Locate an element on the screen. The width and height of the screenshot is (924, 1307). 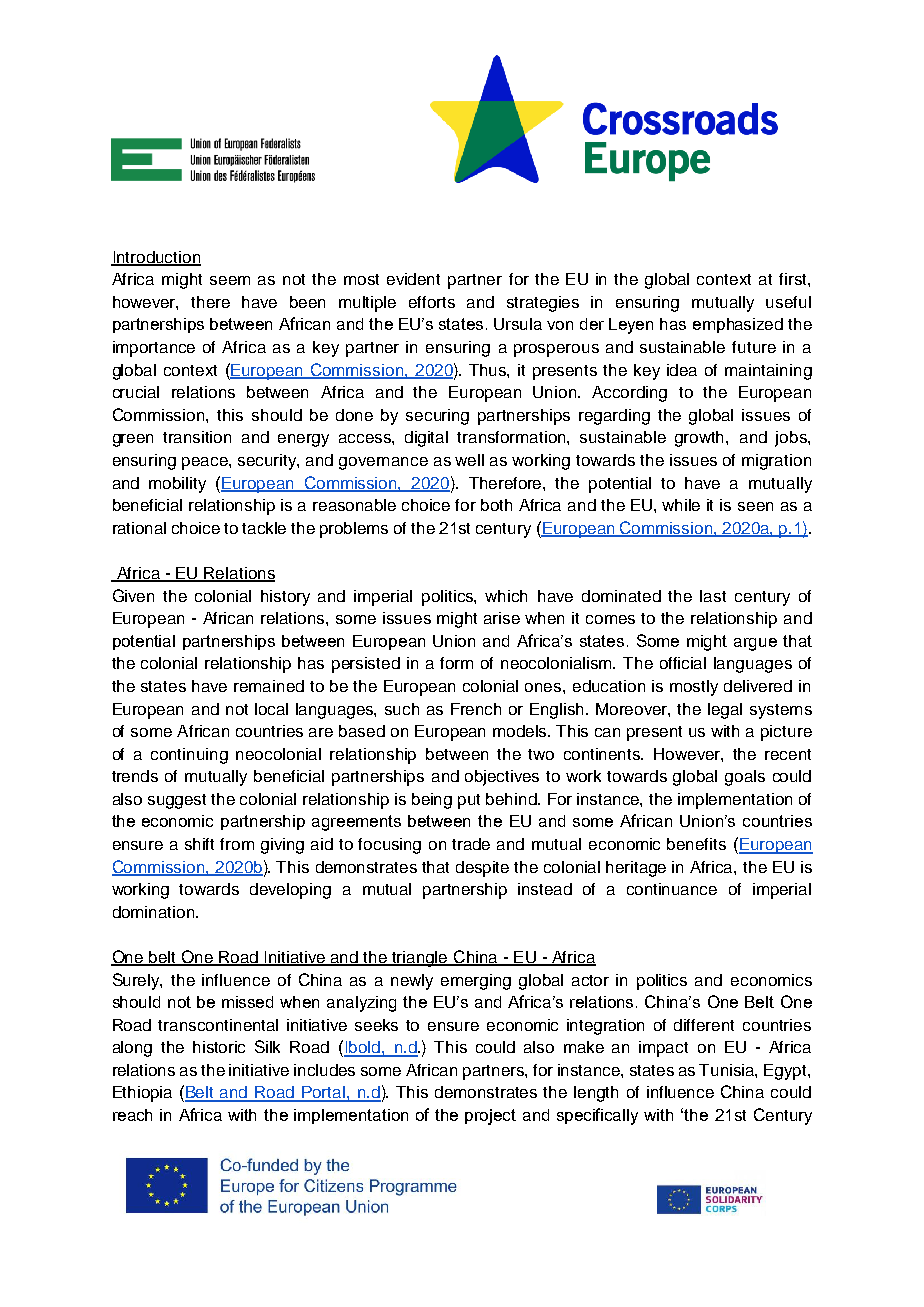
efforts is located at coordinates (432, 302).
